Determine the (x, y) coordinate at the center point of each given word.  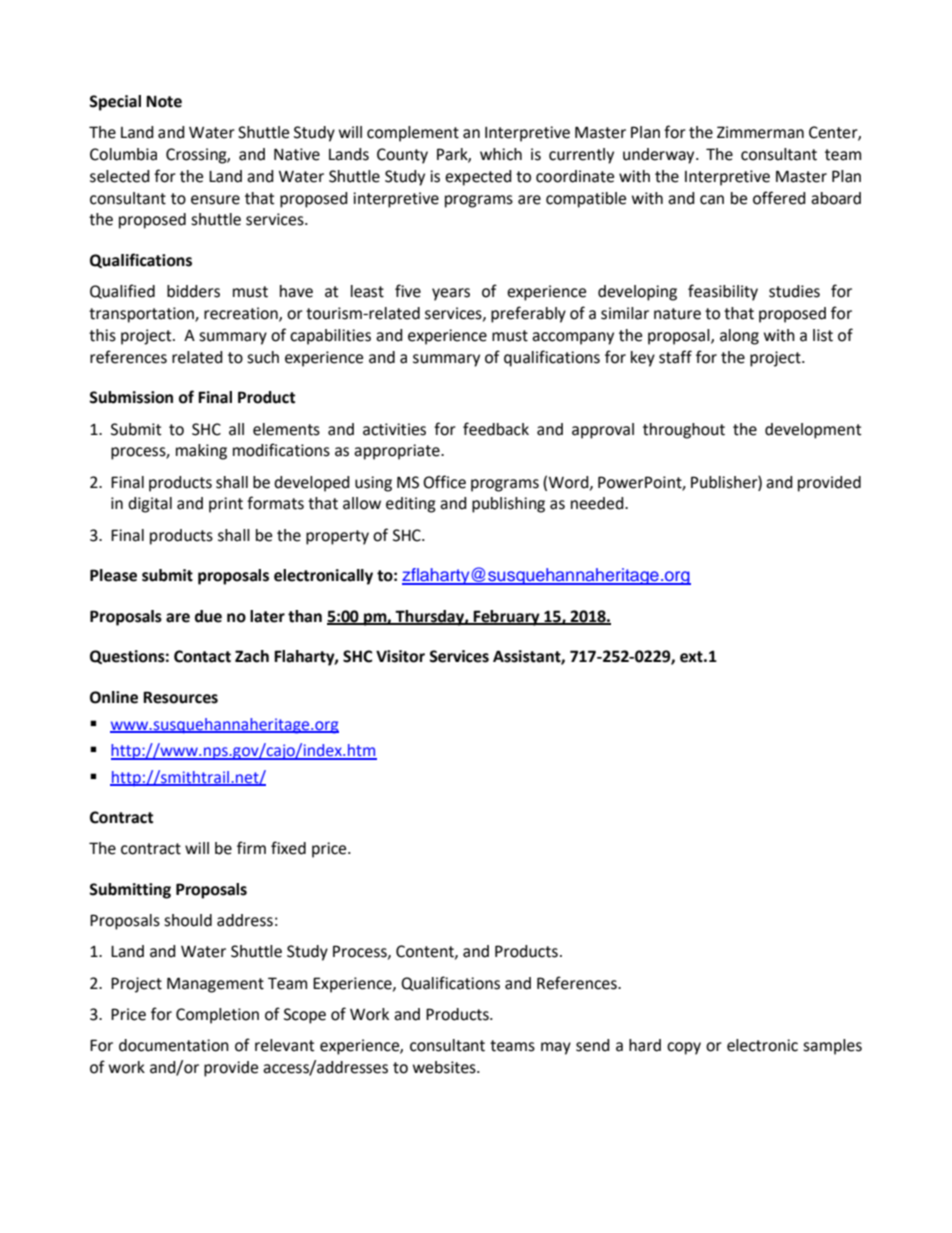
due (208, 616)
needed (598, 503)
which (501, 154)
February (507, 618)
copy (684, 1048)
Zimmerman (760, 132)
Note (164, 101)
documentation (174, 1045)
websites (445, 1067)
